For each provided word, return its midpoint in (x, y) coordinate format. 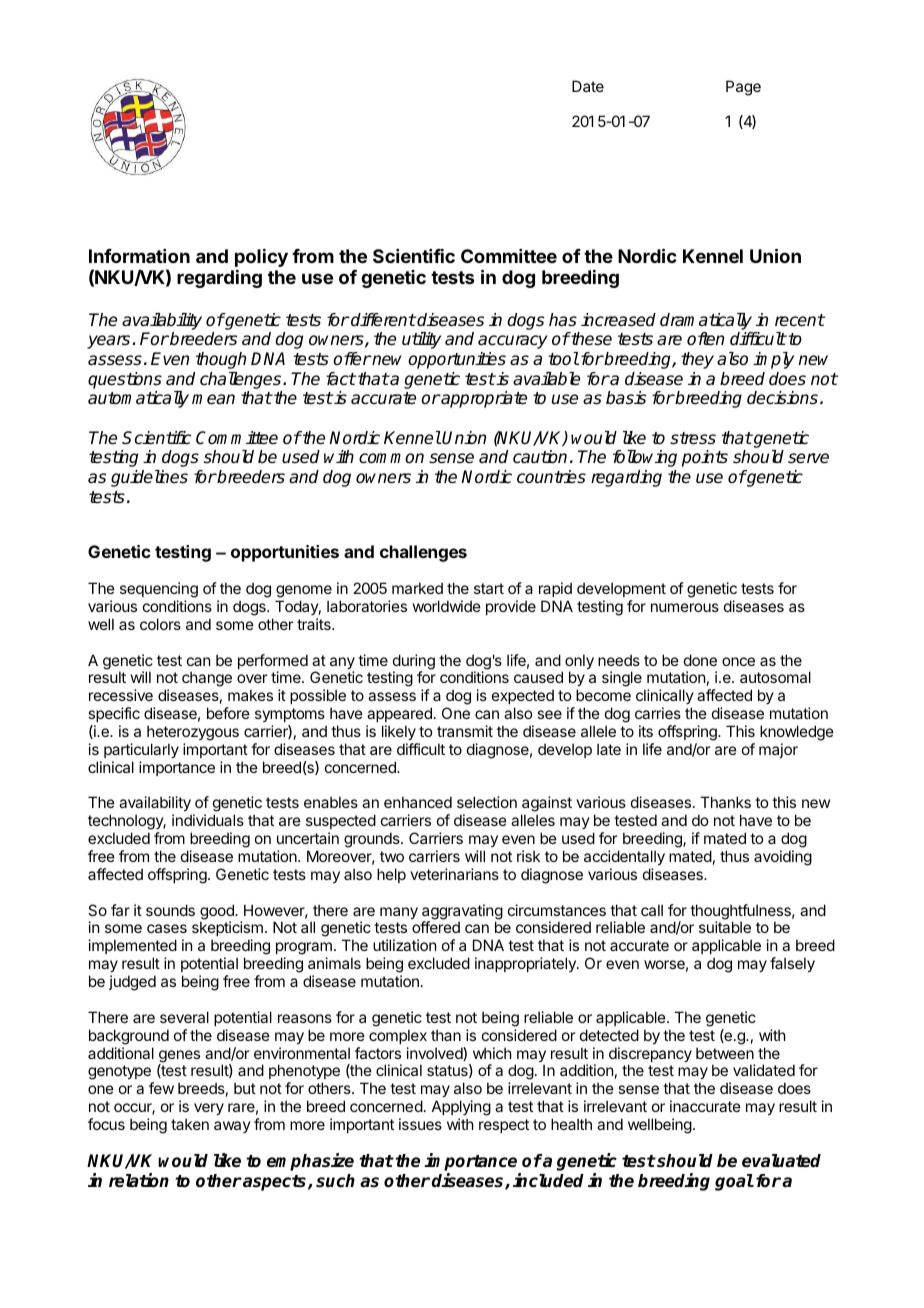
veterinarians (454, 874)
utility (421, 340)
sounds (170, 910)
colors (160, 624)
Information (139, 256)
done (700, 660)
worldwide (447, 606)
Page (743, 88)
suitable (725, 927)
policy (261, 258)
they (697, 360)
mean (213, 399)
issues (420, 1124)
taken (190, 1124)
